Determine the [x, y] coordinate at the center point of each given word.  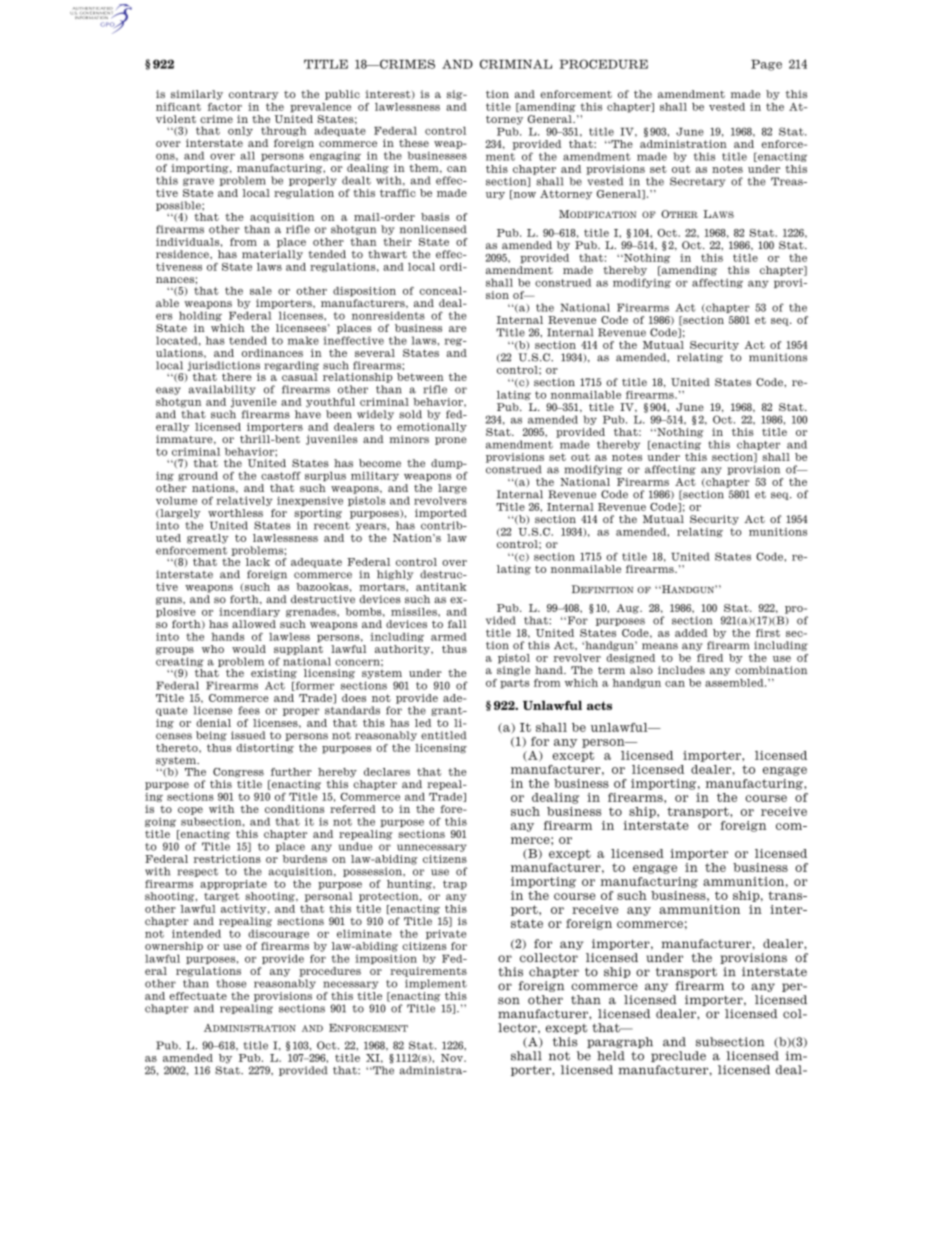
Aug [628, 609]
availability [222, 390]
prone [451, 441]
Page [766, 65]
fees [249, 710]
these [414, 143]
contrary [254, 95]
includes [681, 670]
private [446, 934]
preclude [678, 1056]
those [231, 983]
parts [514, 684]
